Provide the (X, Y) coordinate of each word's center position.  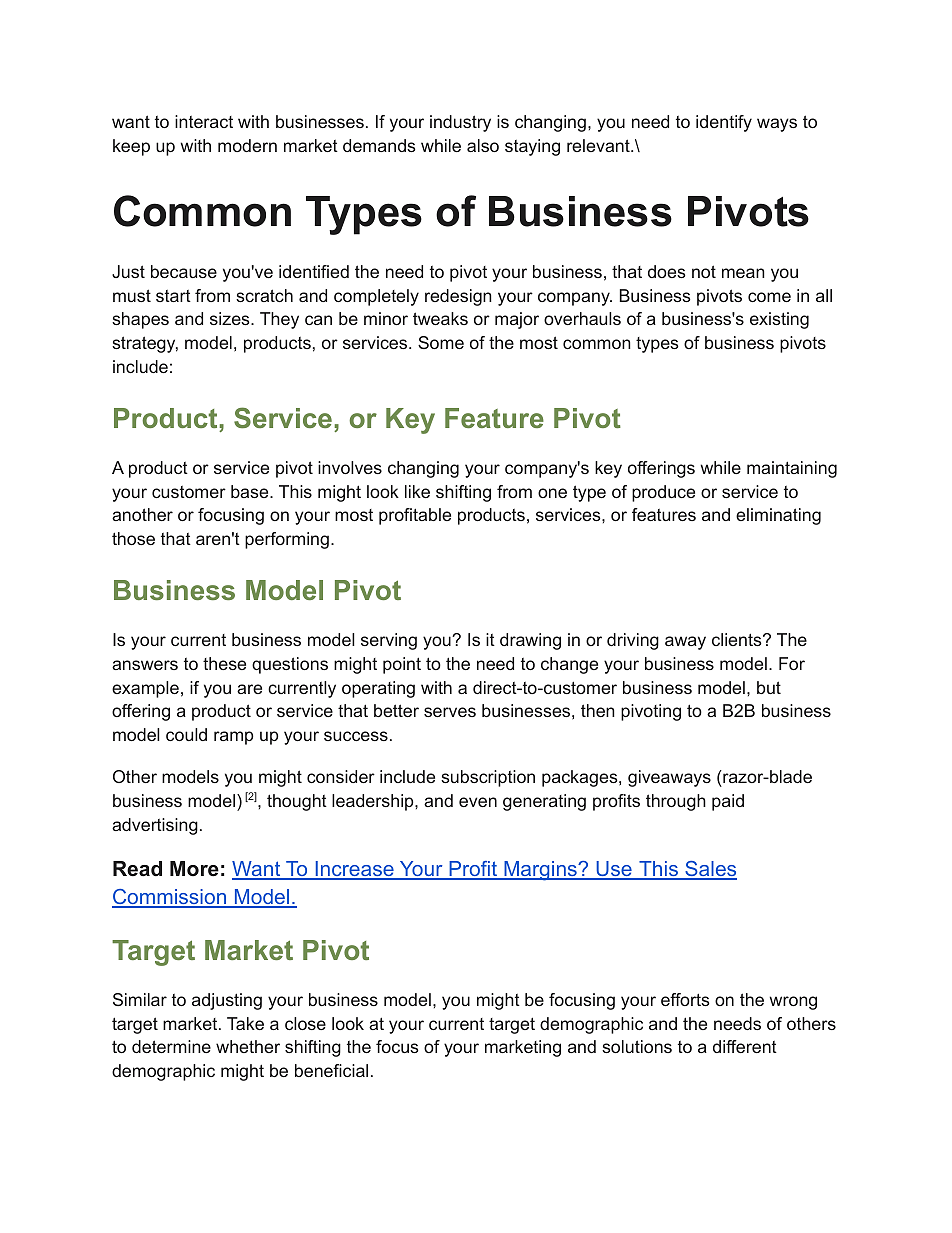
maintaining (792, 469)
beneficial (331, 1070)
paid (728, 802)
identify (724, 123)
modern (247, 145)
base (251, 491)
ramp (233, 738)
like (417, 491)
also (483, 145)
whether (248, 1046)
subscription (488, 778)
